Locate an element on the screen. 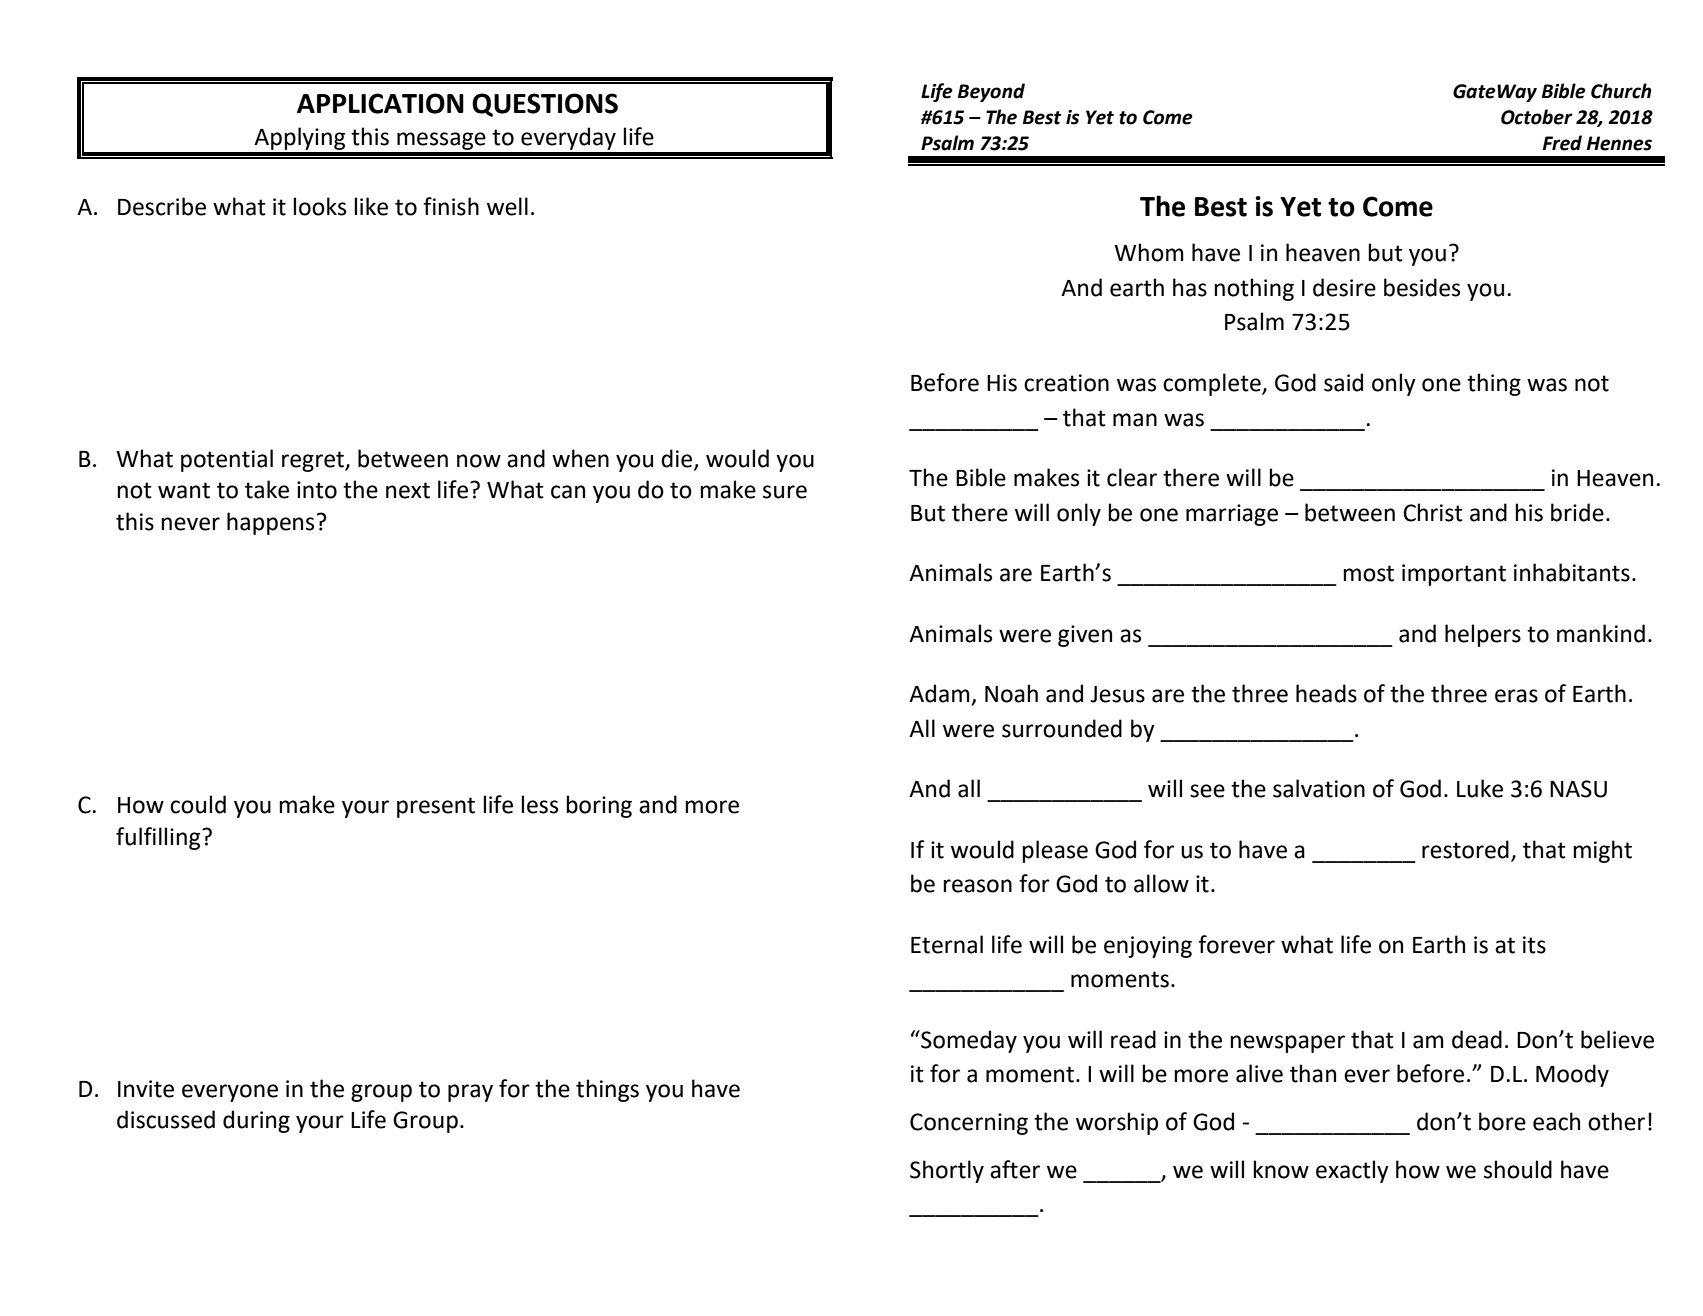  Beyond is located at coordinates (991, 92).
